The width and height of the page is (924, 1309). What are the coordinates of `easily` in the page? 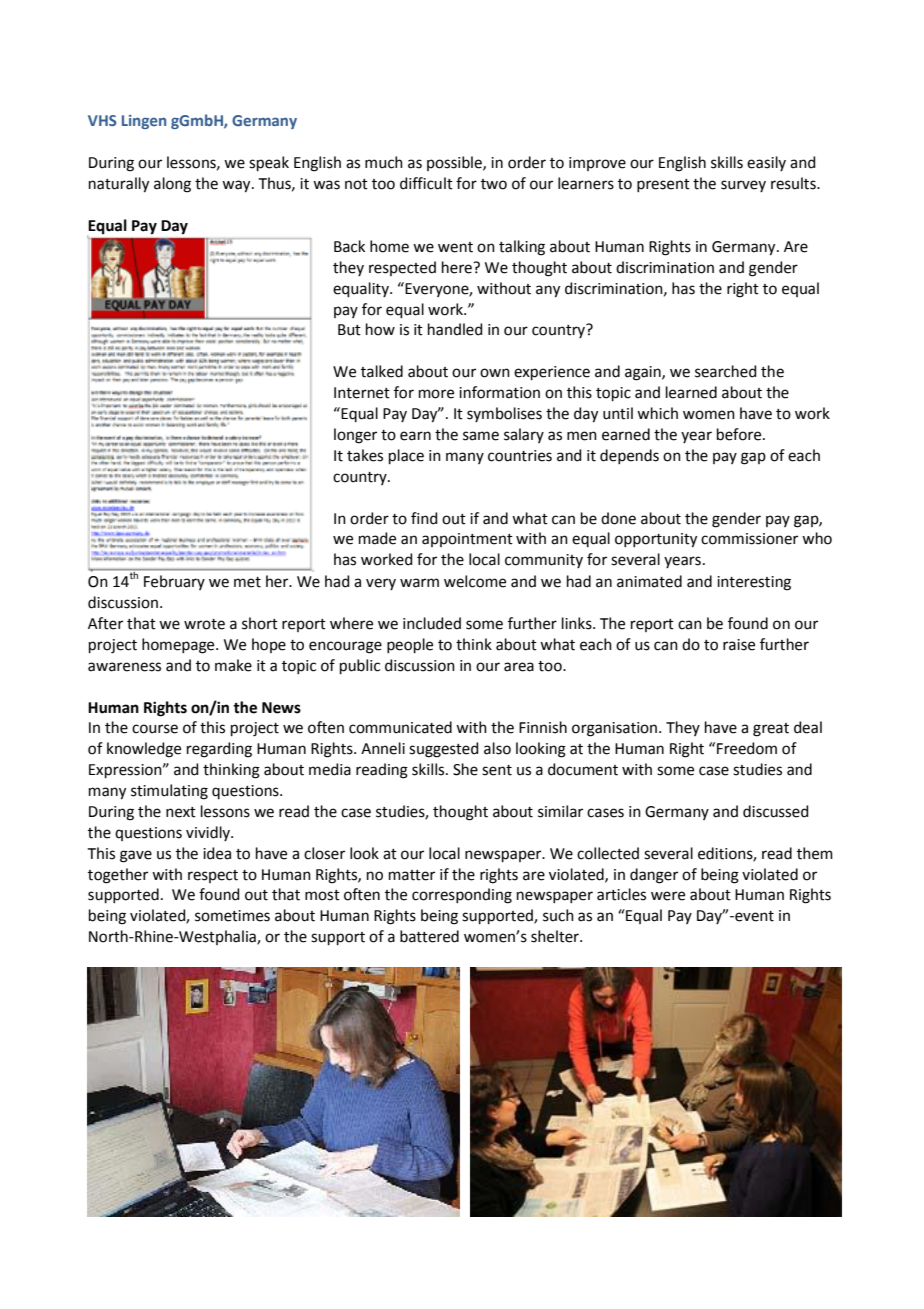 It's located at (766, 163).
